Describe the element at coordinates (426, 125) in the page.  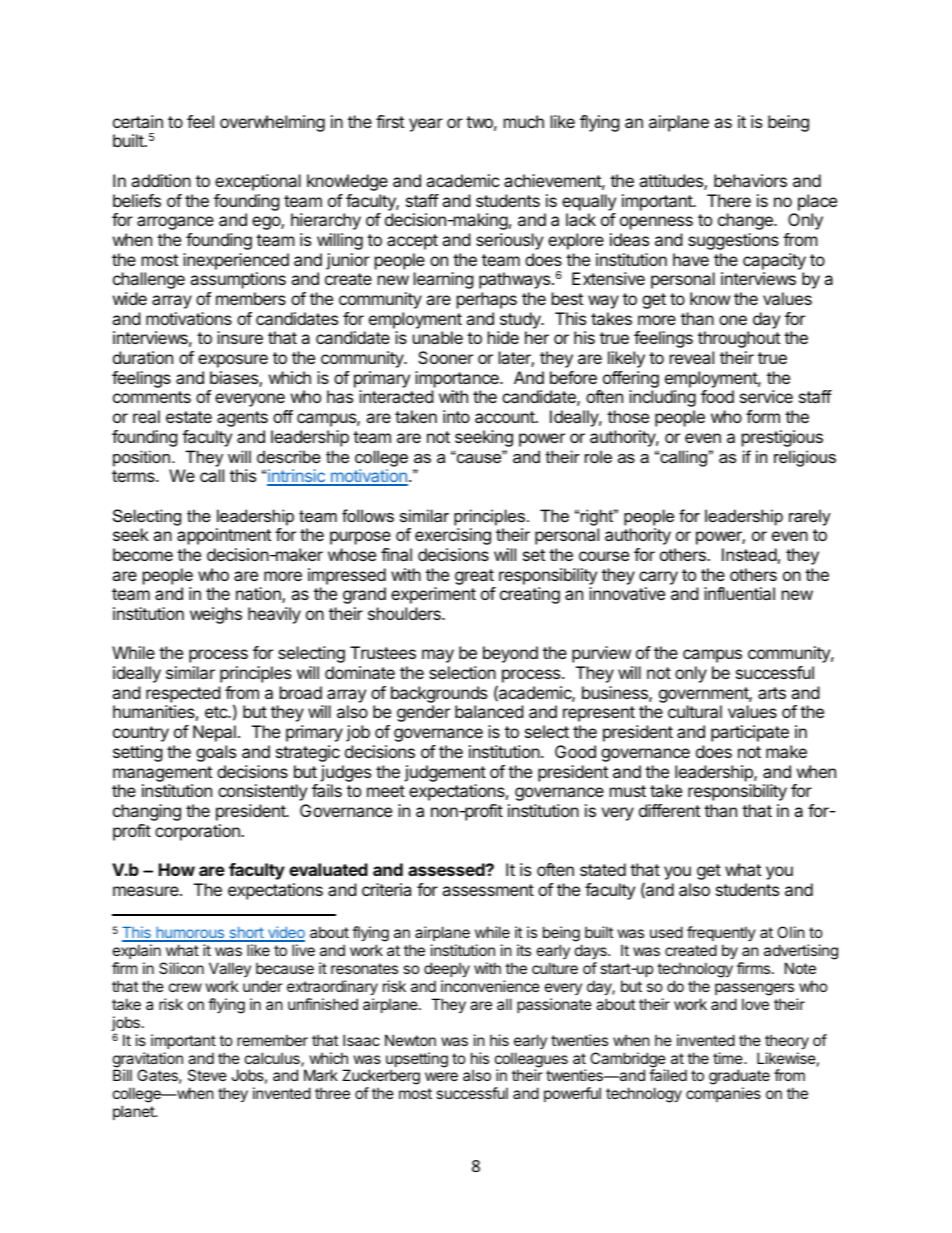
I see `year` at that location.
